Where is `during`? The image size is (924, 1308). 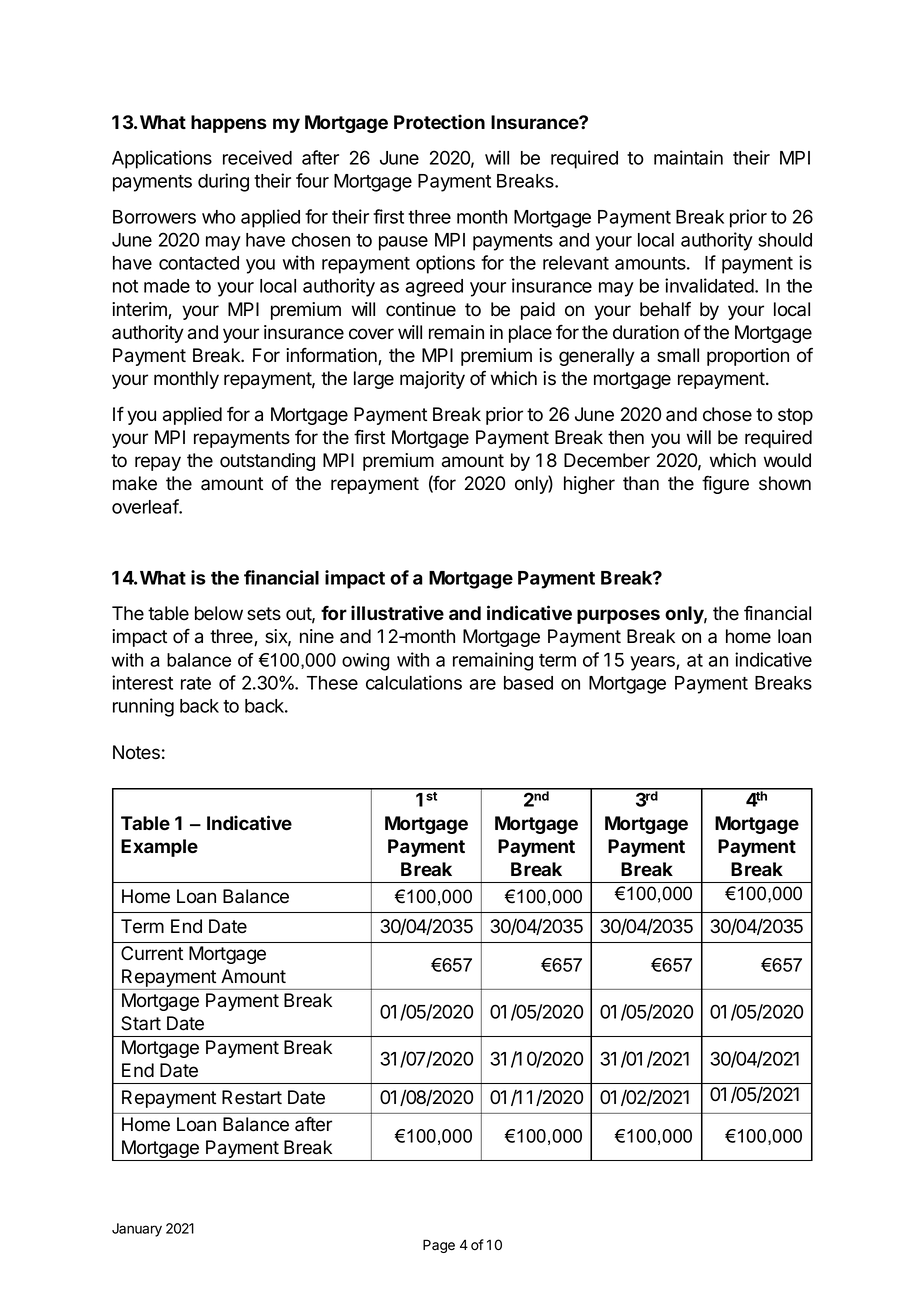
during is located at coordinates (223, 182).
